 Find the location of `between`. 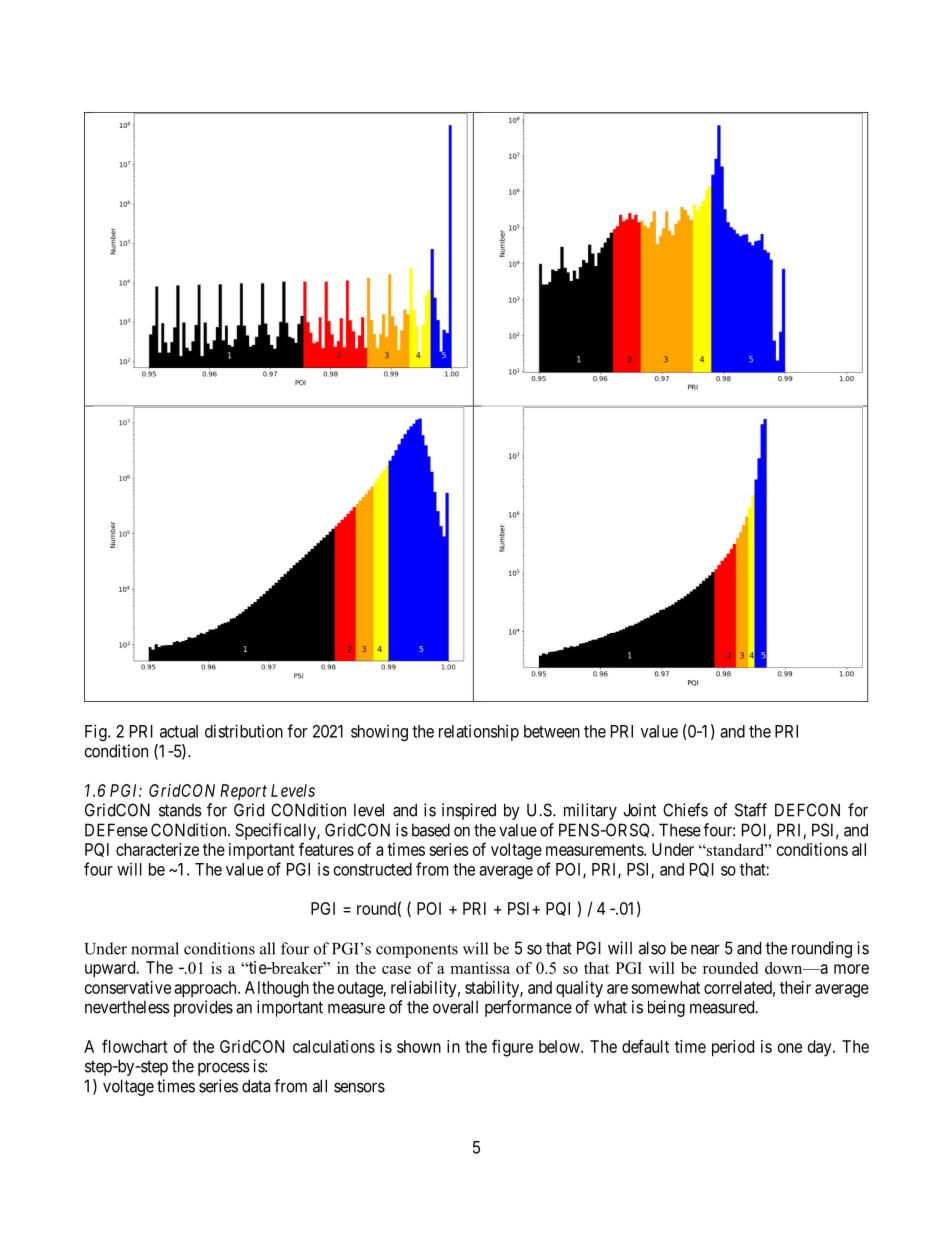

between is located at coordinates (552, 731).
